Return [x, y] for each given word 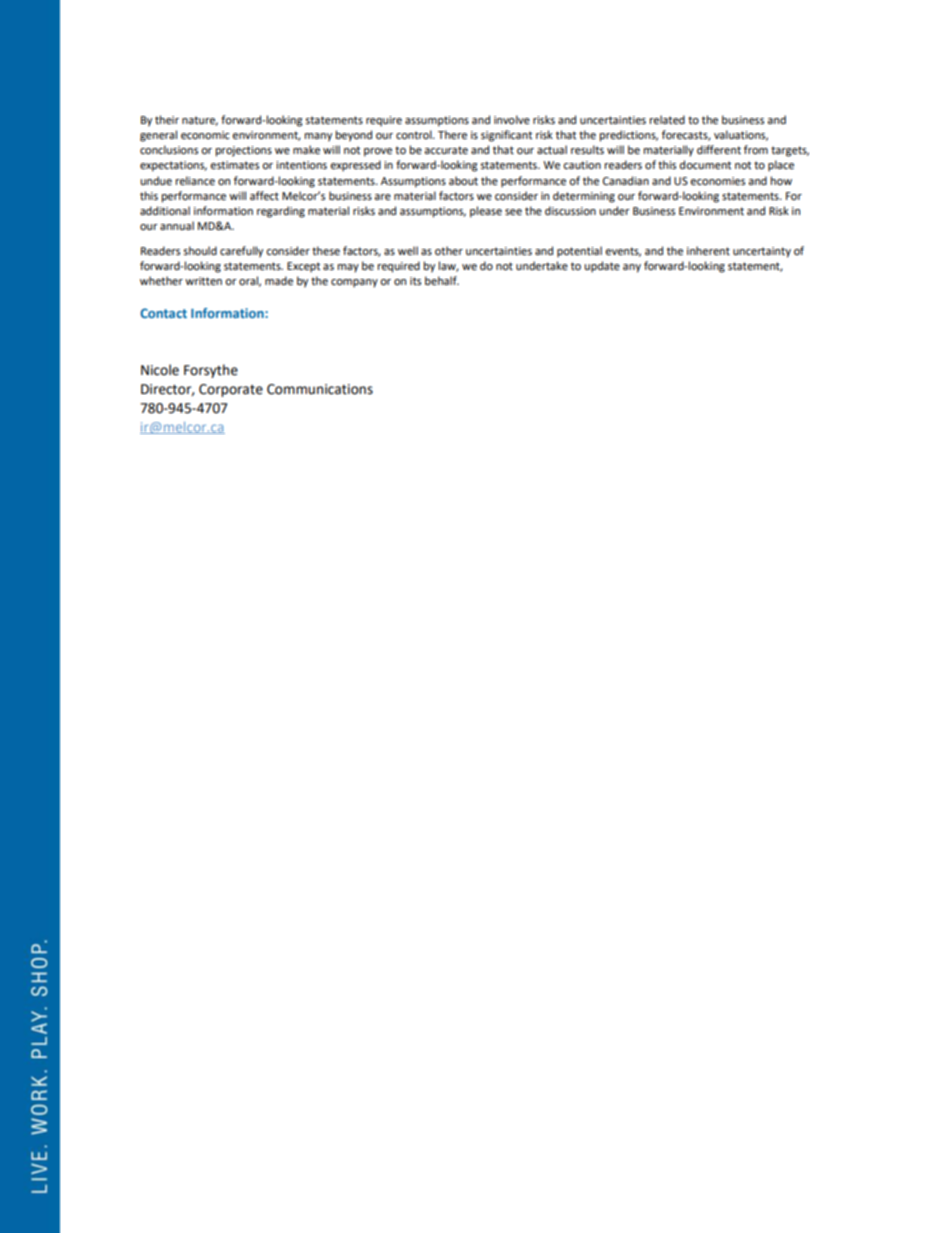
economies [717, 181]
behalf [442, 281]
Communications [320, 389]
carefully [241, 252]
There [452, 135]
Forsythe [211, 371]
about [463, 180]
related [667, 120]
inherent [708, 251]
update [602, 267]
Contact [163, 313]
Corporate [231, 390]
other [449, 251]
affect [264, 196]
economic [205, 135]
